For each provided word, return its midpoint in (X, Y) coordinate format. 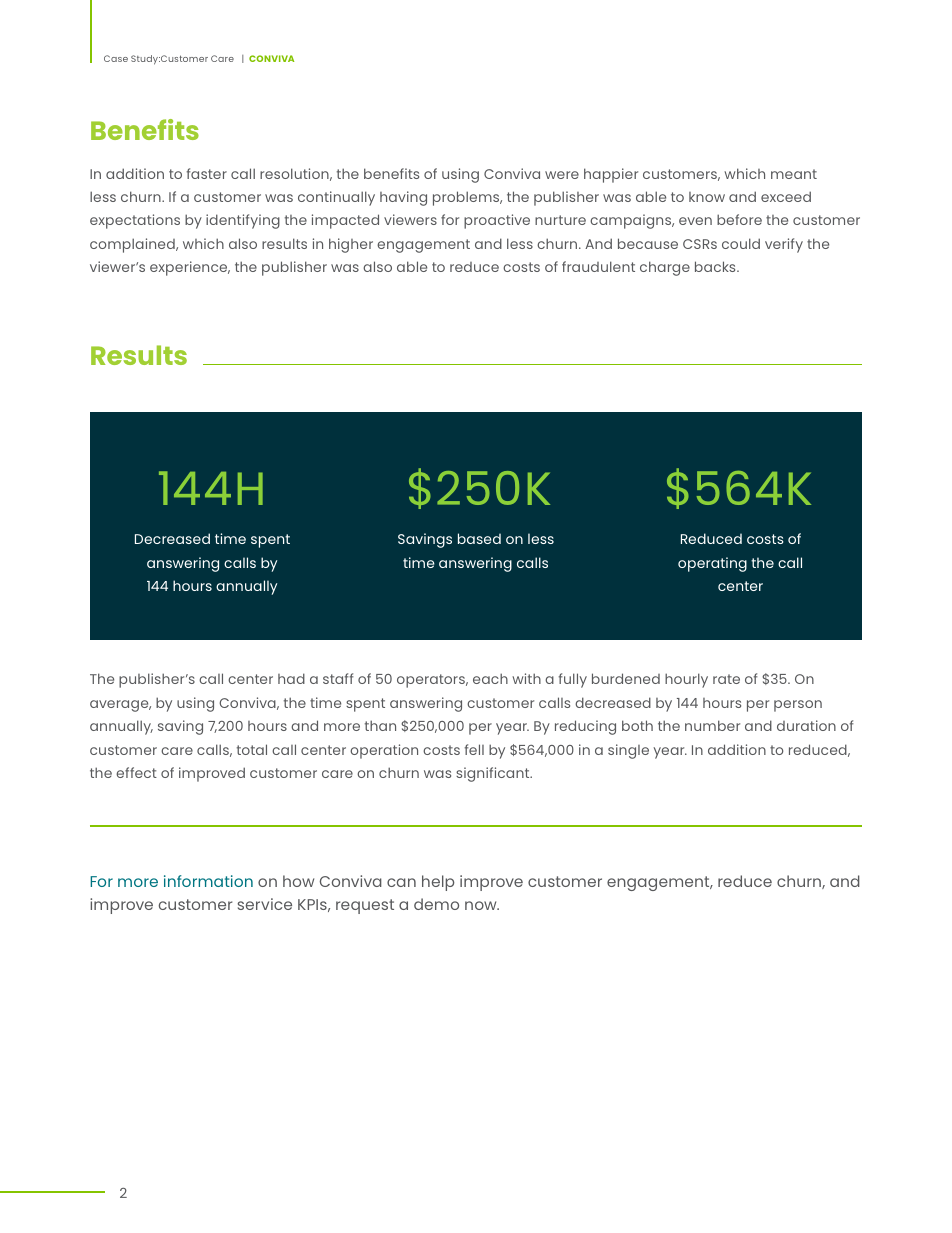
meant (794, 174)
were (562, 175)
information (208, 881)
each (490, 678)
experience (190, 268)
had (291, 678)
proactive (497, 221)
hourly (686, 680)
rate (726, 679)
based (479, 538)
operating (712, 564)
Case (116, 58)
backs (716, 266)
